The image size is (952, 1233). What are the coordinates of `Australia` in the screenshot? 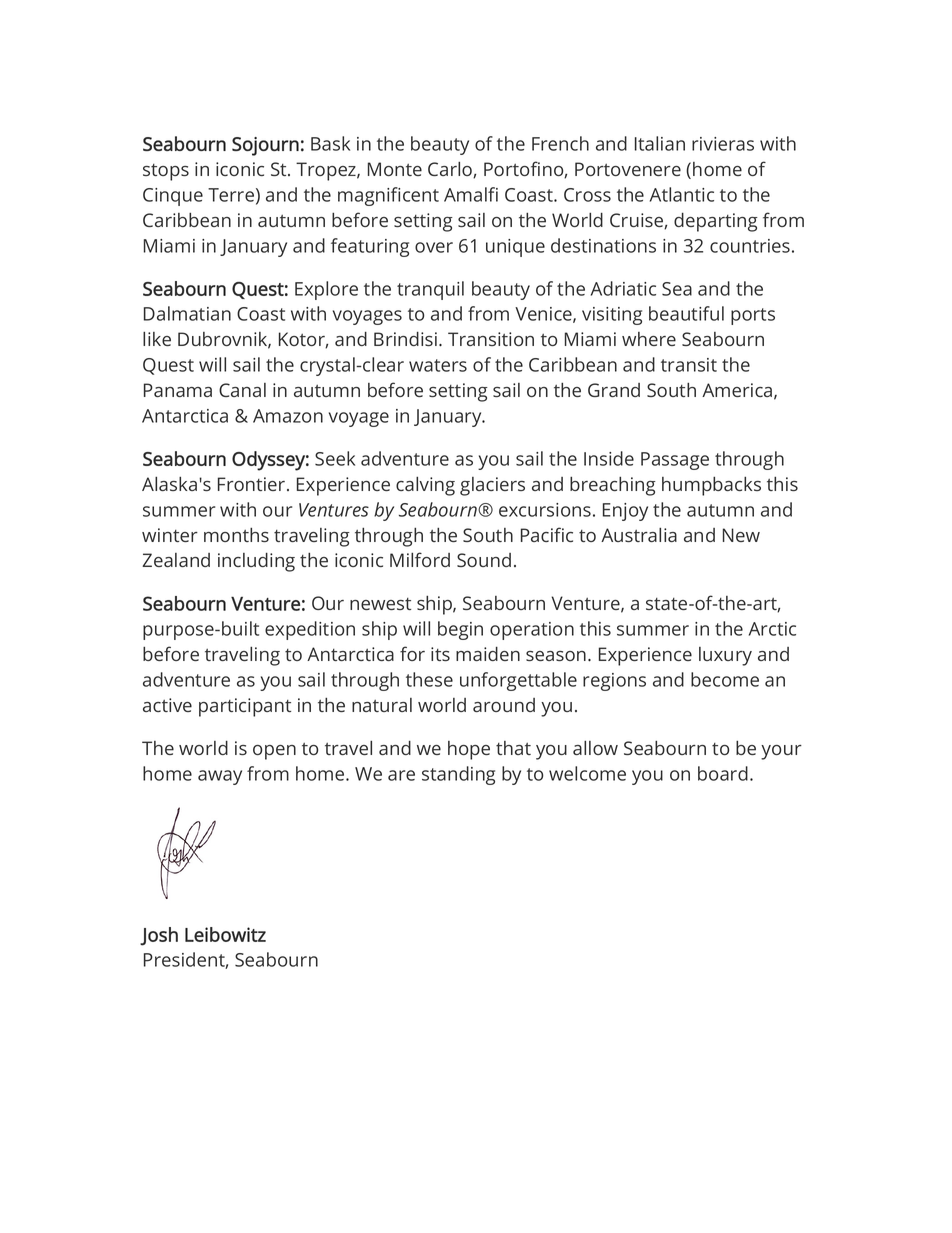 It's located at (639, 535).
